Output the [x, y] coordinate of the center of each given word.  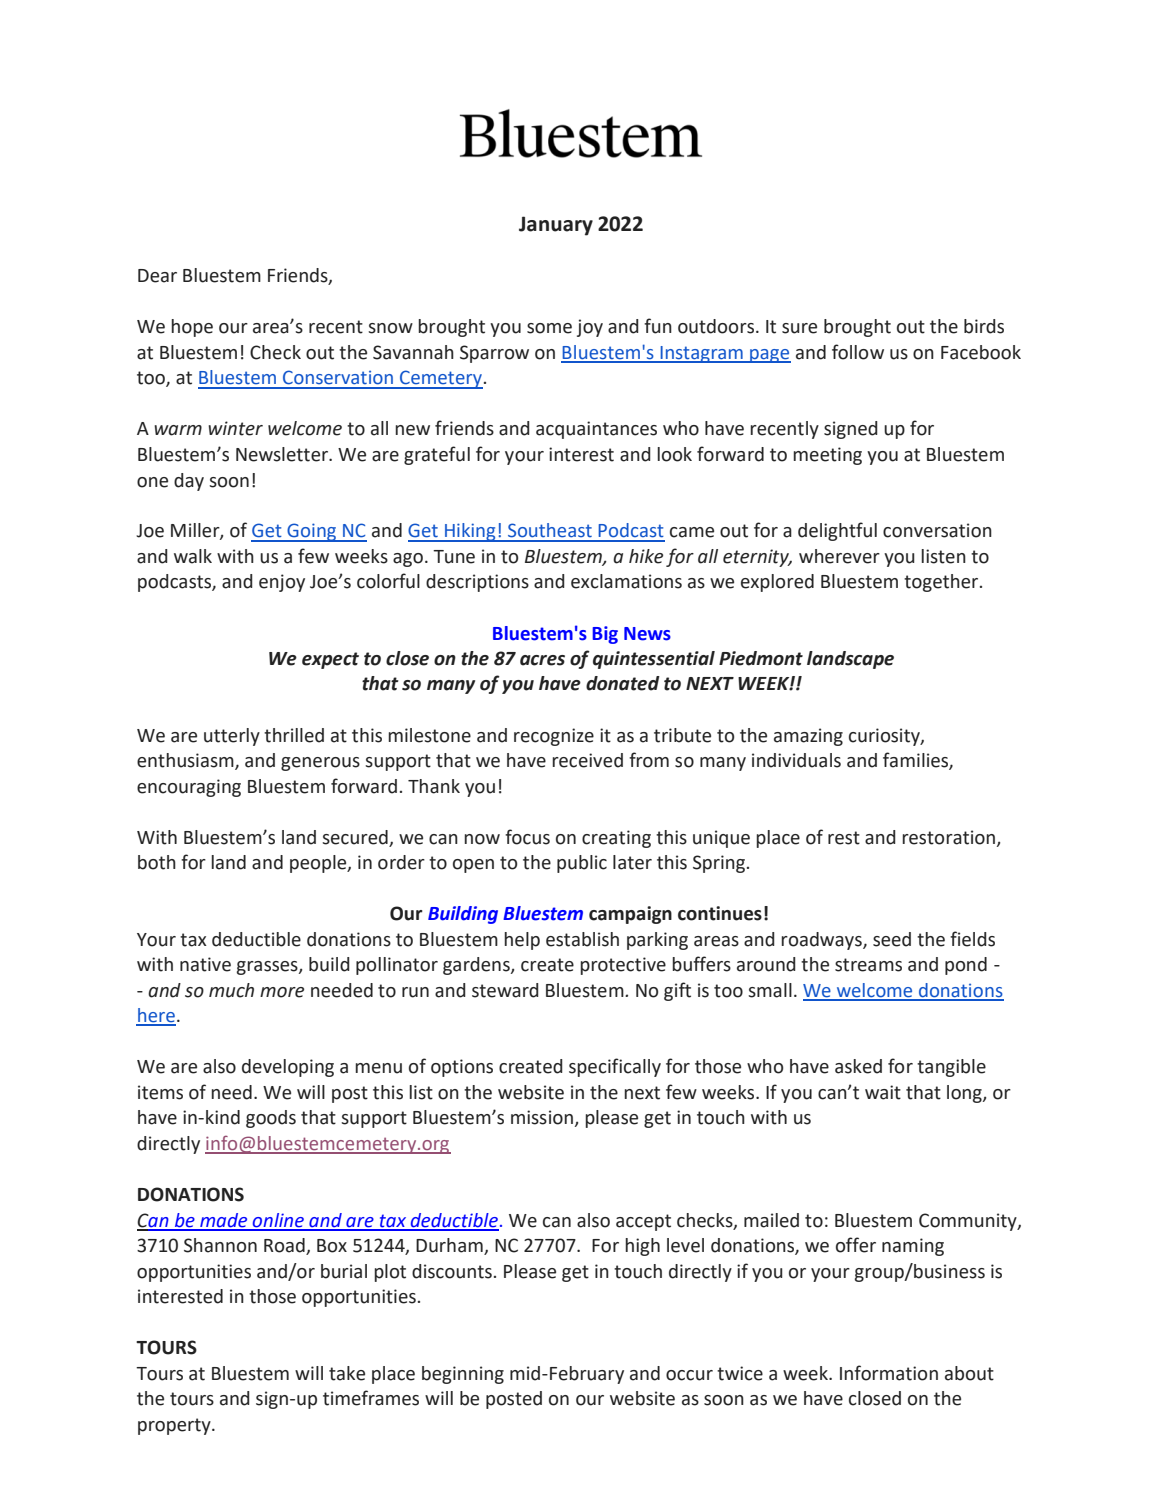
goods [271, 1119]
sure [799, 328]
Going [312, 532]
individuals [796, 760]
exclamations [626, 581]
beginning [463, 1375]
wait [883, 1092]
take [347, 1373]
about [969, 1373]
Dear [157, 276]
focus [527, 837]
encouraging [189, 788]
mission [542, 1117]
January [556, 226]
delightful [837, 531]
